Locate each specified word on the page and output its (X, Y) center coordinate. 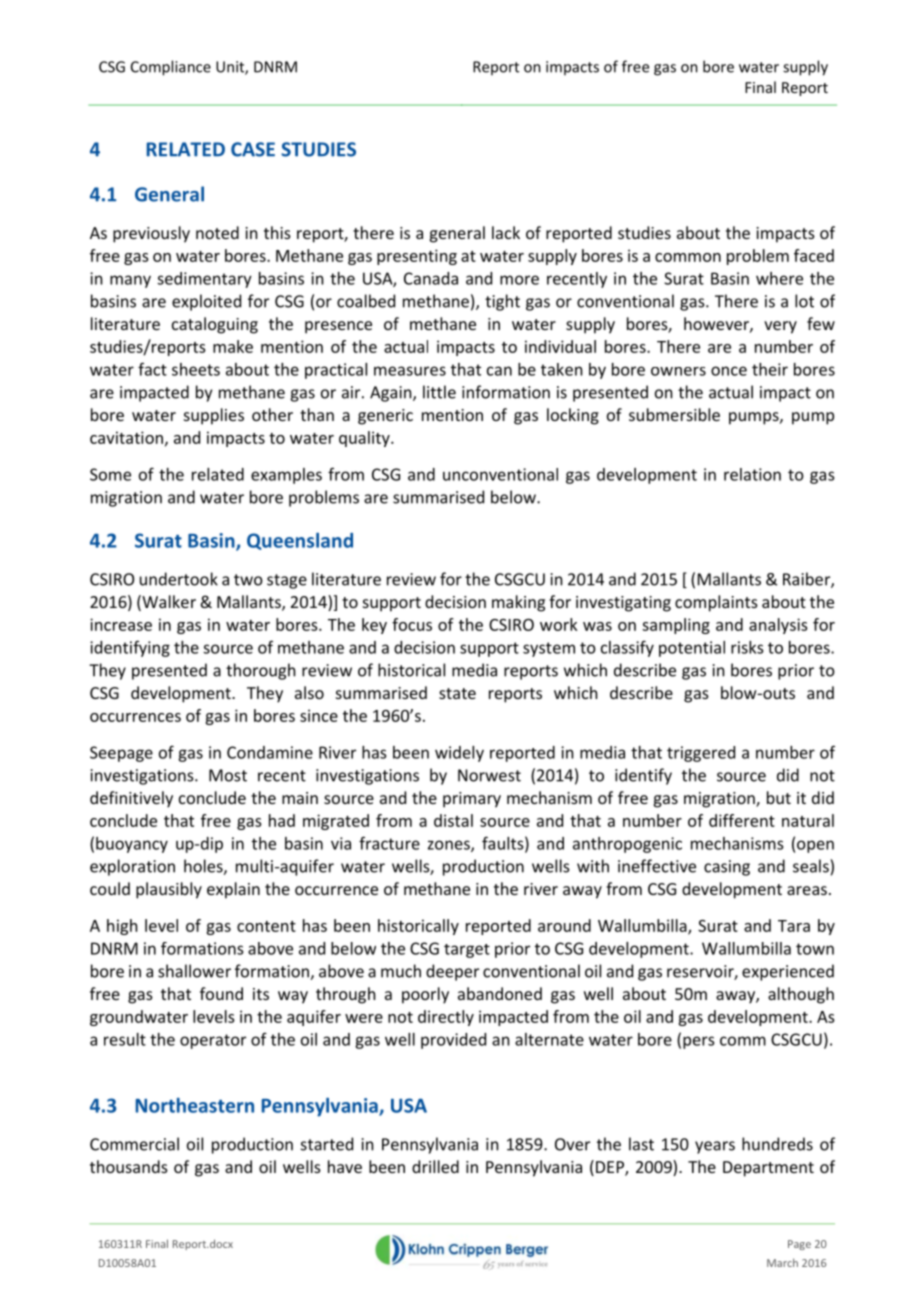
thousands (129, 1166)
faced (814, 255)
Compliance (171, 68)
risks (747, 647)
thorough (261, 671)
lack (506, 232)
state (457, 693)
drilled (435, 1166)
